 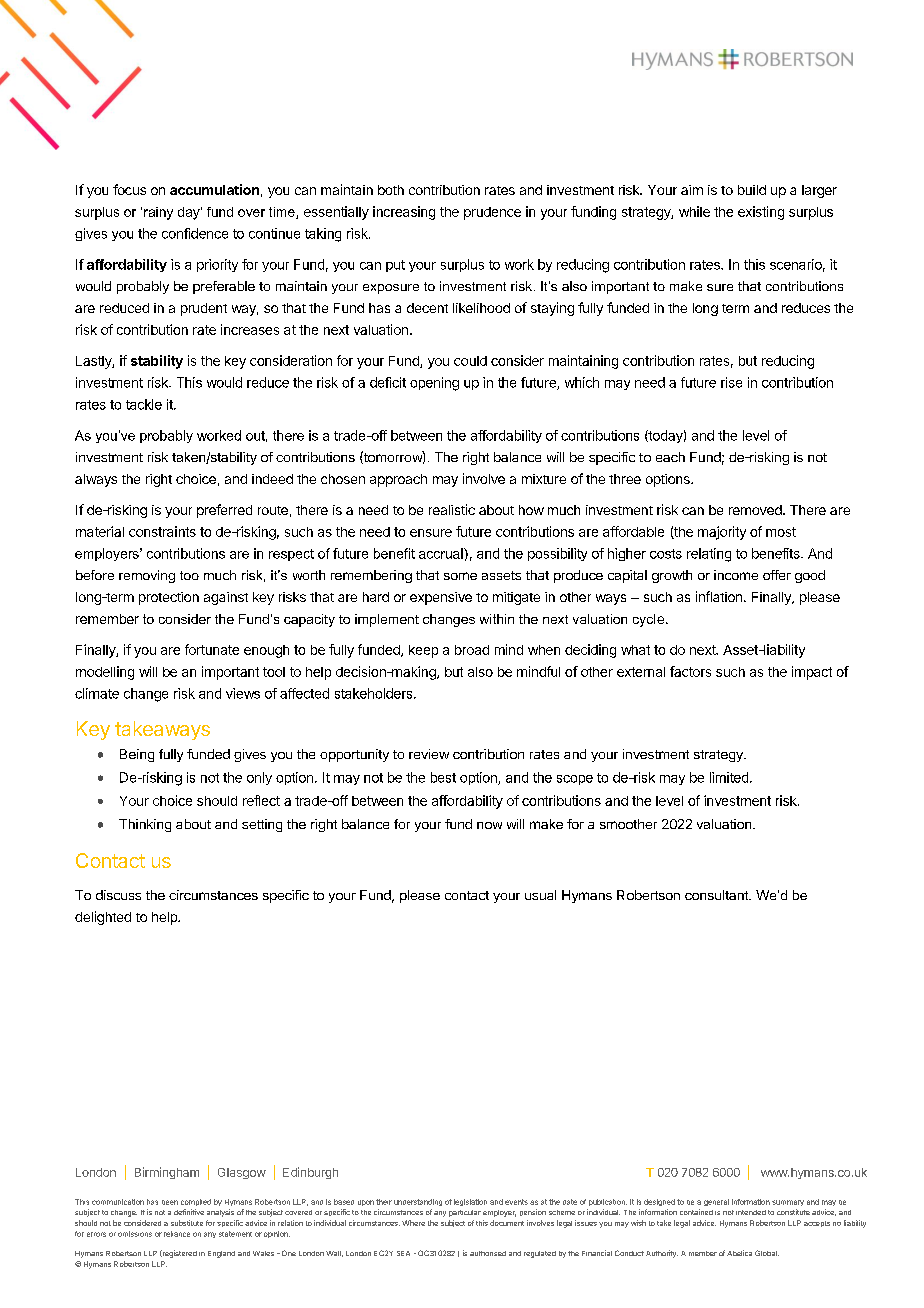 I want to click on accrual, so click(x=442, y=553).
